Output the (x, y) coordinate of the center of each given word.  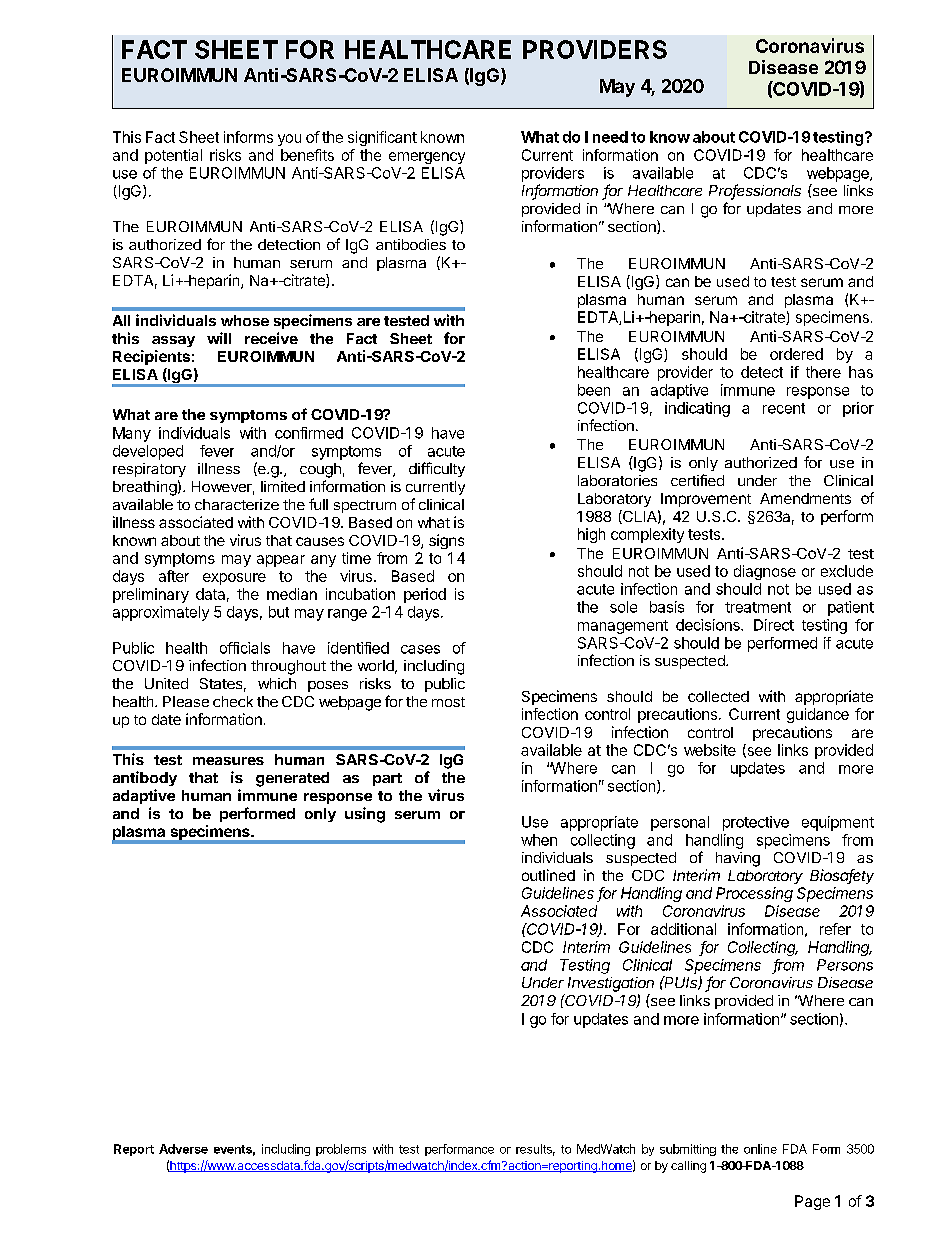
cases (420, 649)
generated (292, 779)
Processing (754, 894)
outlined (548, 875)
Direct (774, 625)
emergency (427, 158)
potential (173, 156)
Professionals (755, 191)
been (594, 390)
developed (148, 452)
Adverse (183, 1149)
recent (784, 408)
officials (245, 648)
